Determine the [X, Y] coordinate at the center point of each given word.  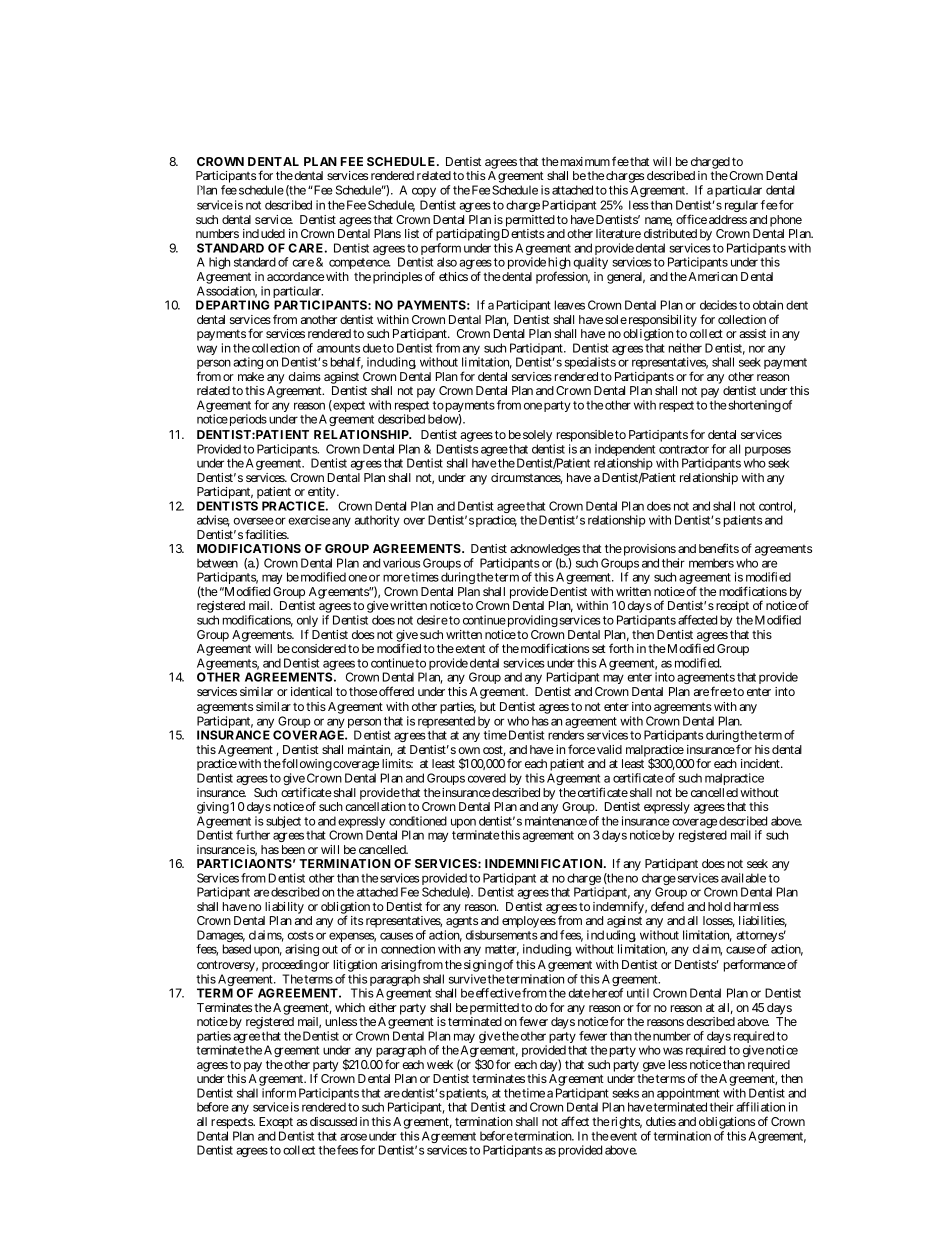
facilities [266, 534]
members [711, 563]
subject [283, 822]
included [264, 233]
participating [468, 236]
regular [741, 206]
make [251, 376]
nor [757, 349]
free [721, 691]
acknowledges [544, 551]
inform [279, 1093]
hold [719, 906]
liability [284, 908]
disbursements [502, 935]
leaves [570, 305]
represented [446, 723]
